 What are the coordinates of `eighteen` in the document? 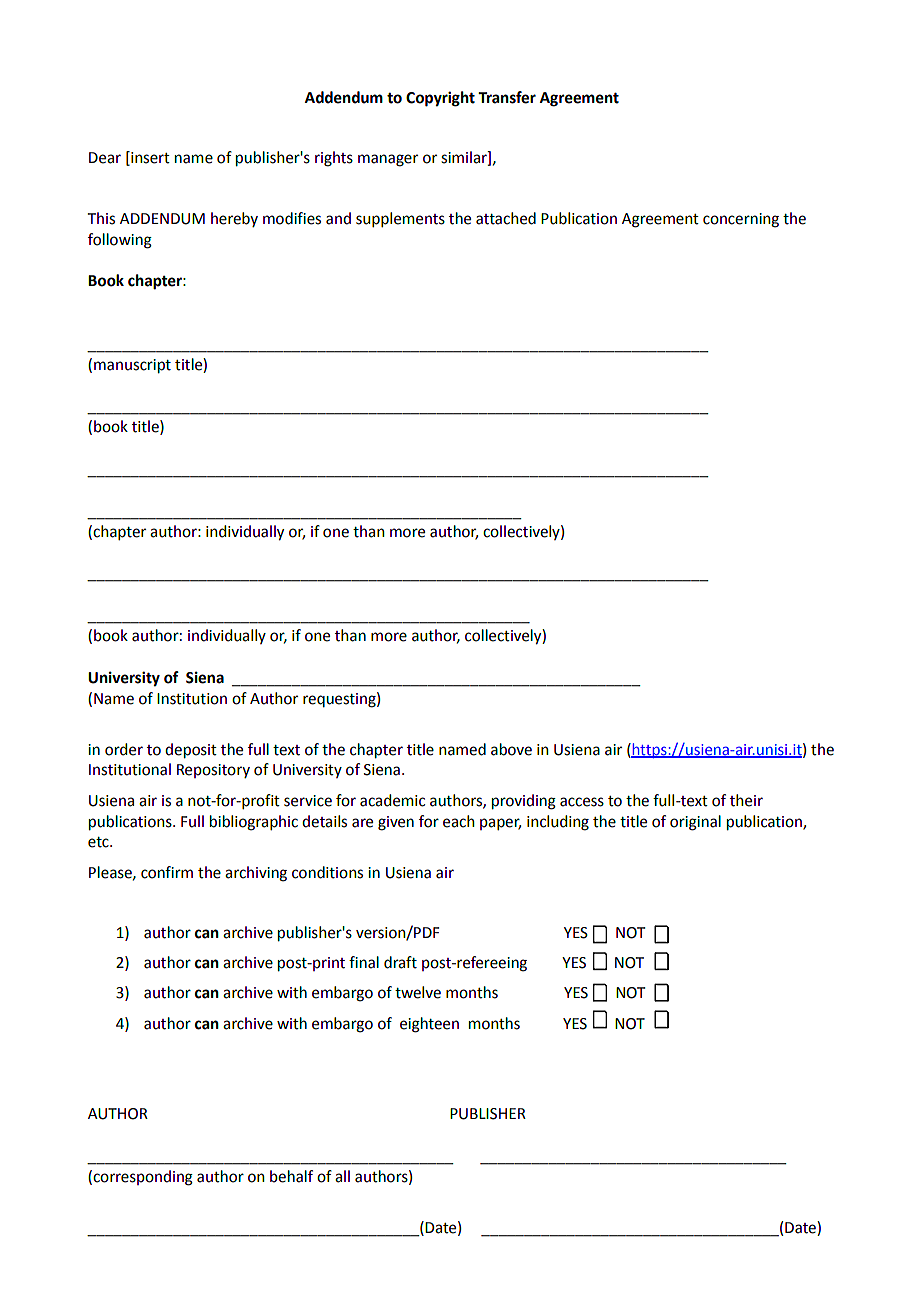 It's located at (429, 1025).
